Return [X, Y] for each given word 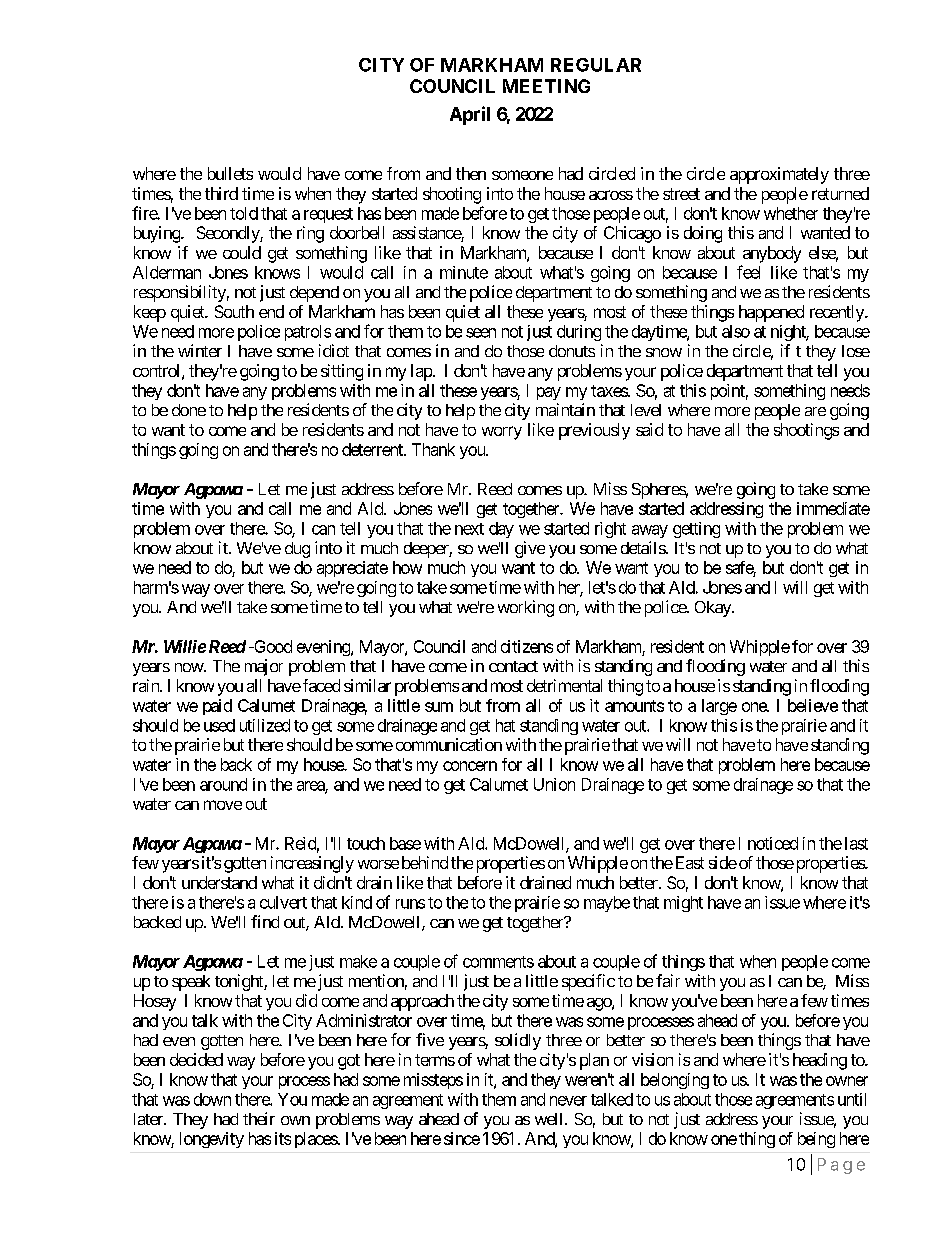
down [212, 1099]
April [470, 115]
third [221, 193]
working [526, 608]
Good [272, 646]
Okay [714, 609]
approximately [779, 175]
